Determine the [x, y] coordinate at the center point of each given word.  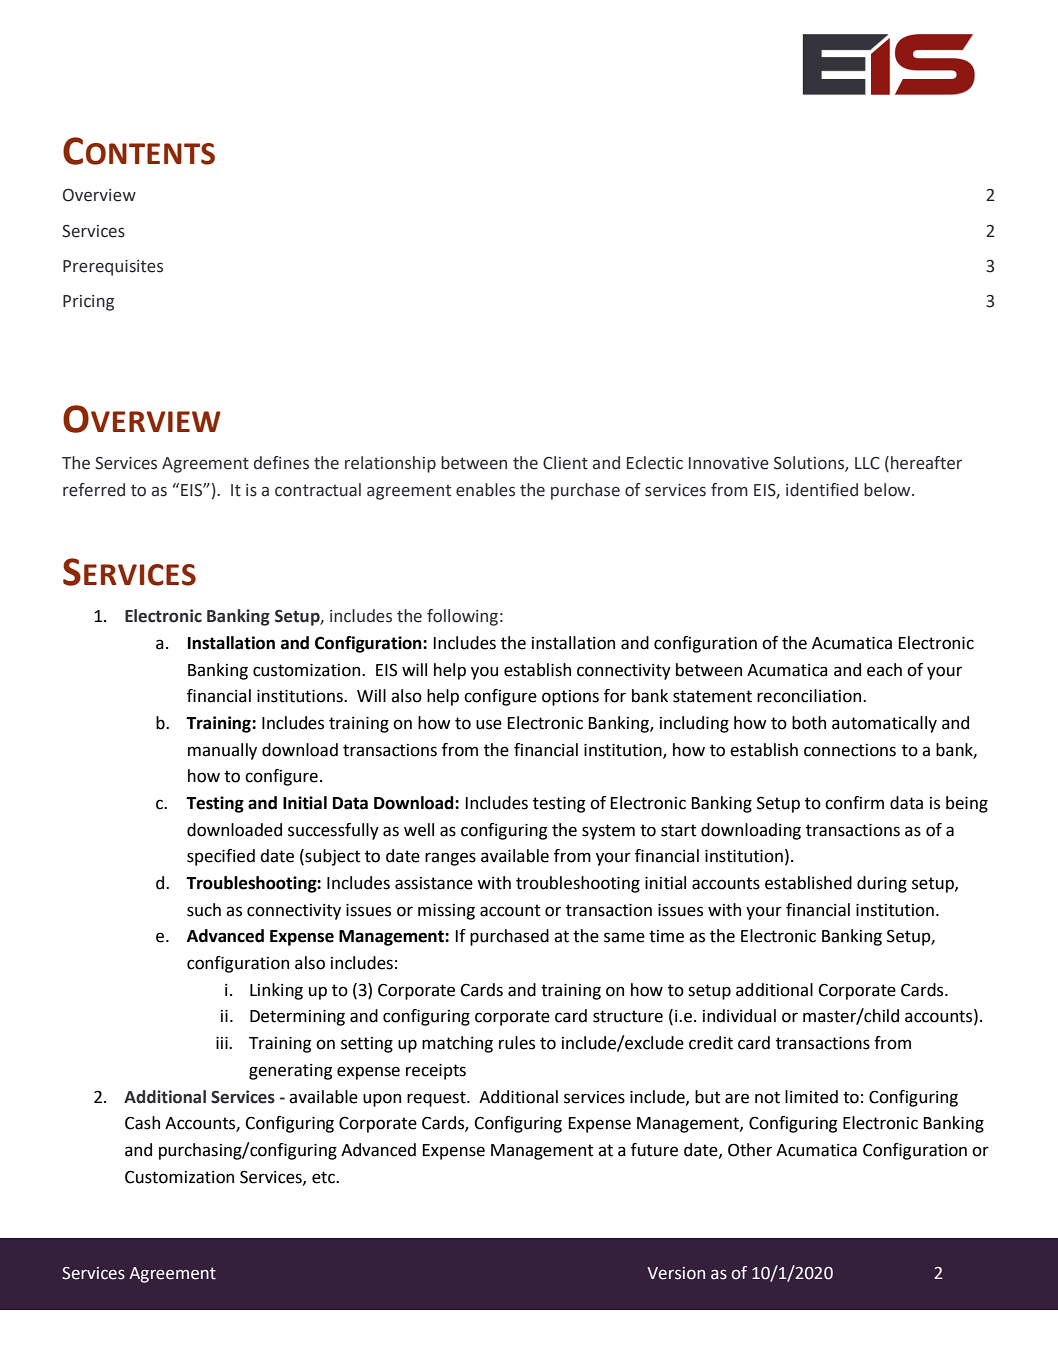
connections [850, 750]
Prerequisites [113, 268]
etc [324, 1177]
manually [222, 751]
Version [676, 1273]
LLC [867, 463]
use [489, 724]
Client [565, 463]
